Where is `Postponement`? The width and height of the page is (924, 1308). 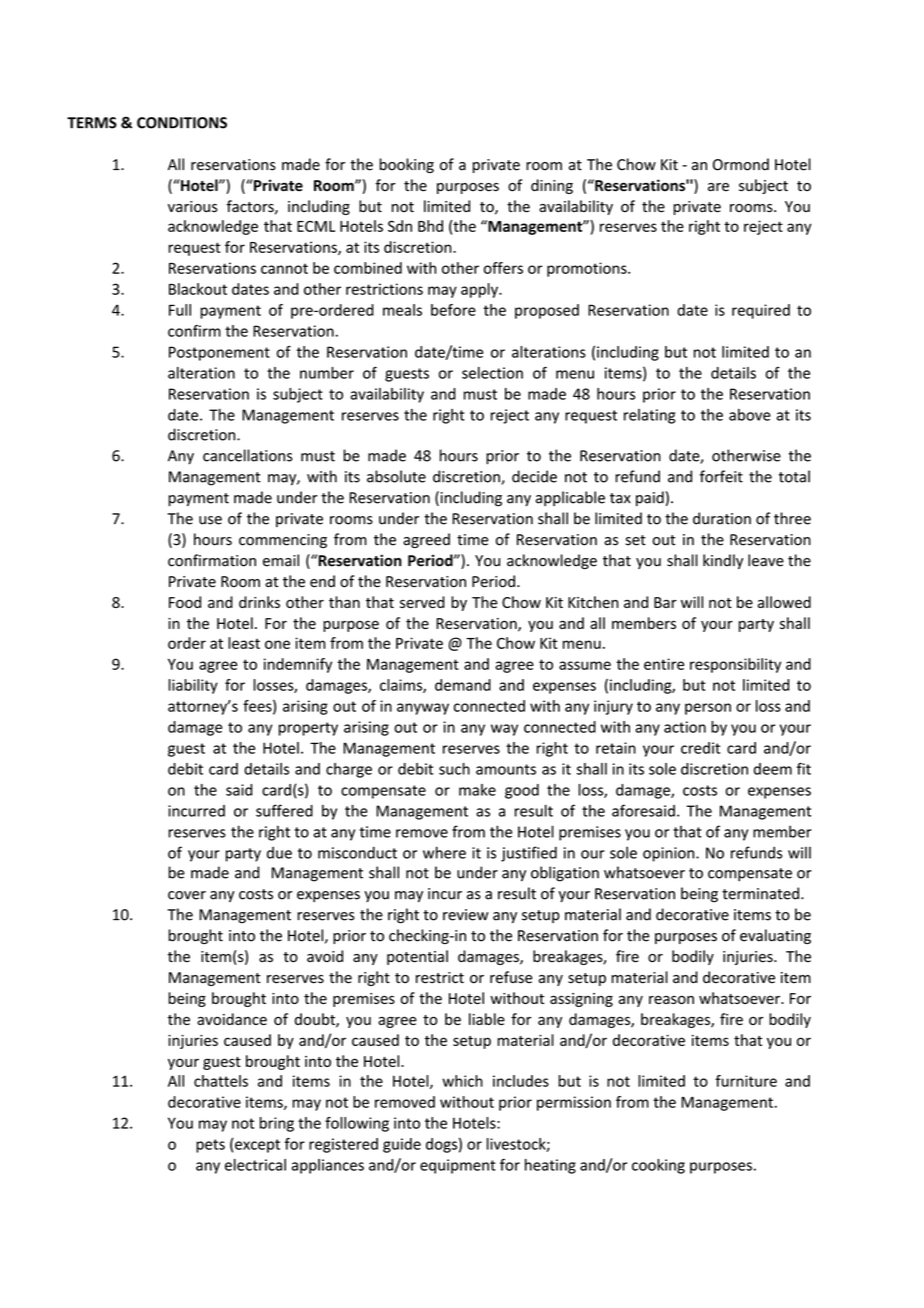 Postponement is located at coordinates (219, 353).
